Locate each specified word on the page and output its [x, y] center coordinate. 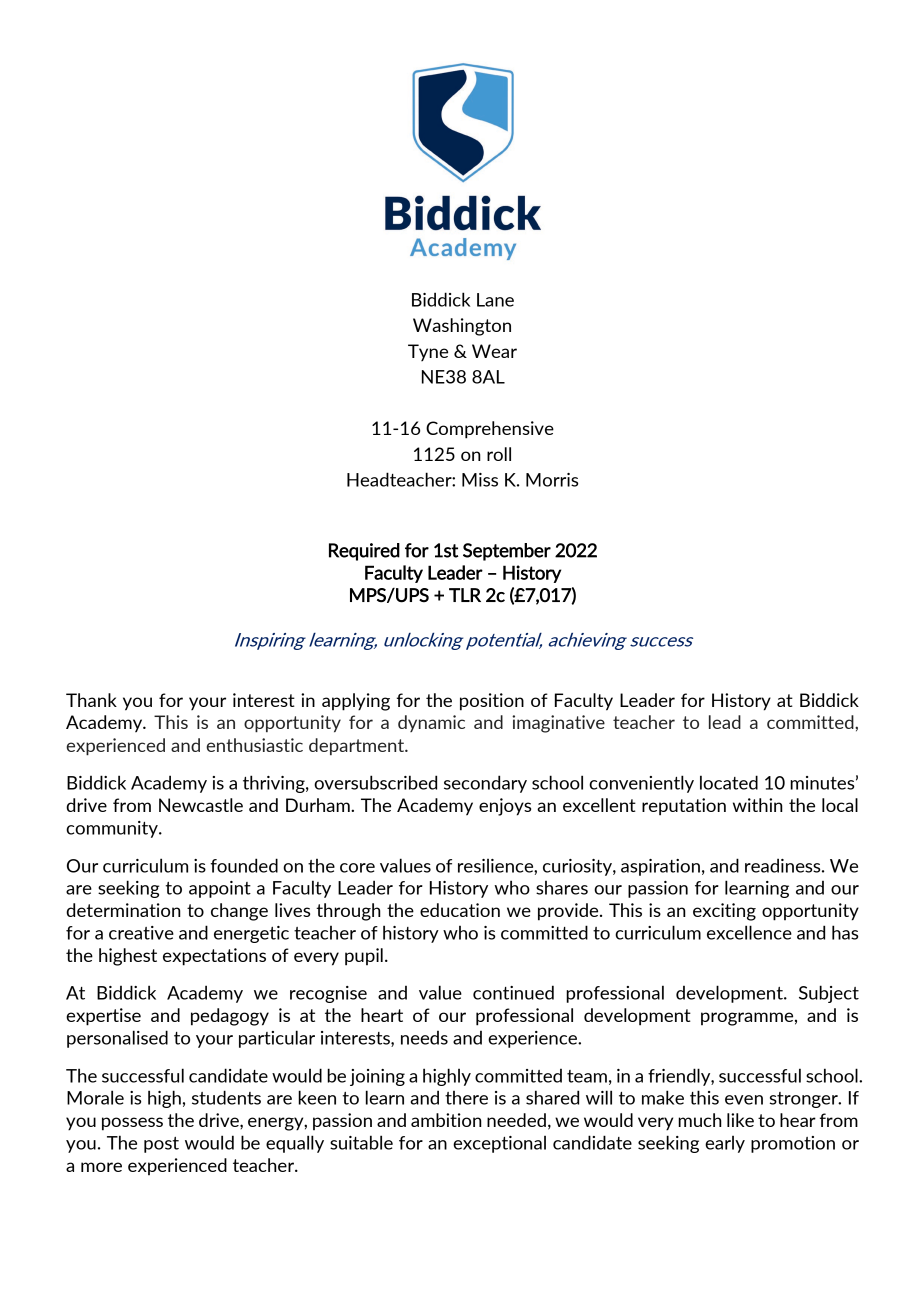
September [507, 552]
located [729, 782]
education [460, 910]
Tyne [428, 352]
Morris [552, 480]
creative [141, 933]
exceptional [499, 1144]
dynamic [431, 723]
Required [364, 552]
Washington [462, 327]
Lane [495, 300]
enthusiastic [254, 745]
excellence [749, 932]
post [161, 1145]
